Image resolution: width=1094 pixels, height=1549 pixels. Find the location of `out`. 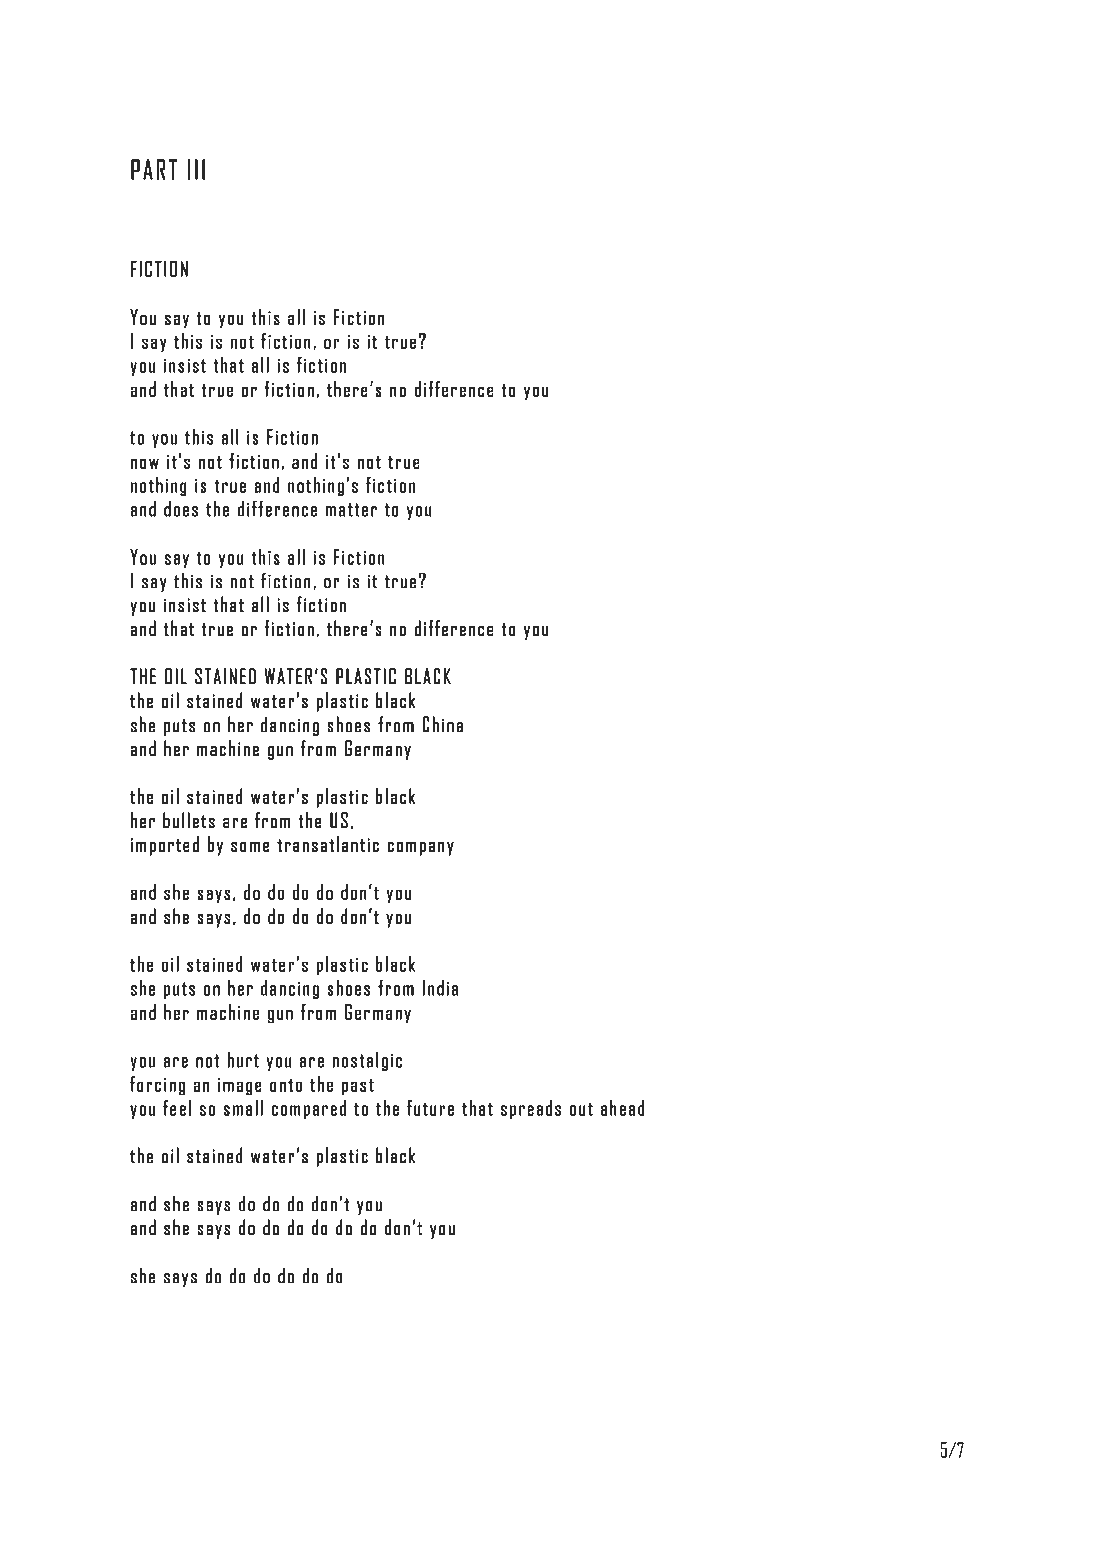

out is located at coordinates (581, 1109).
